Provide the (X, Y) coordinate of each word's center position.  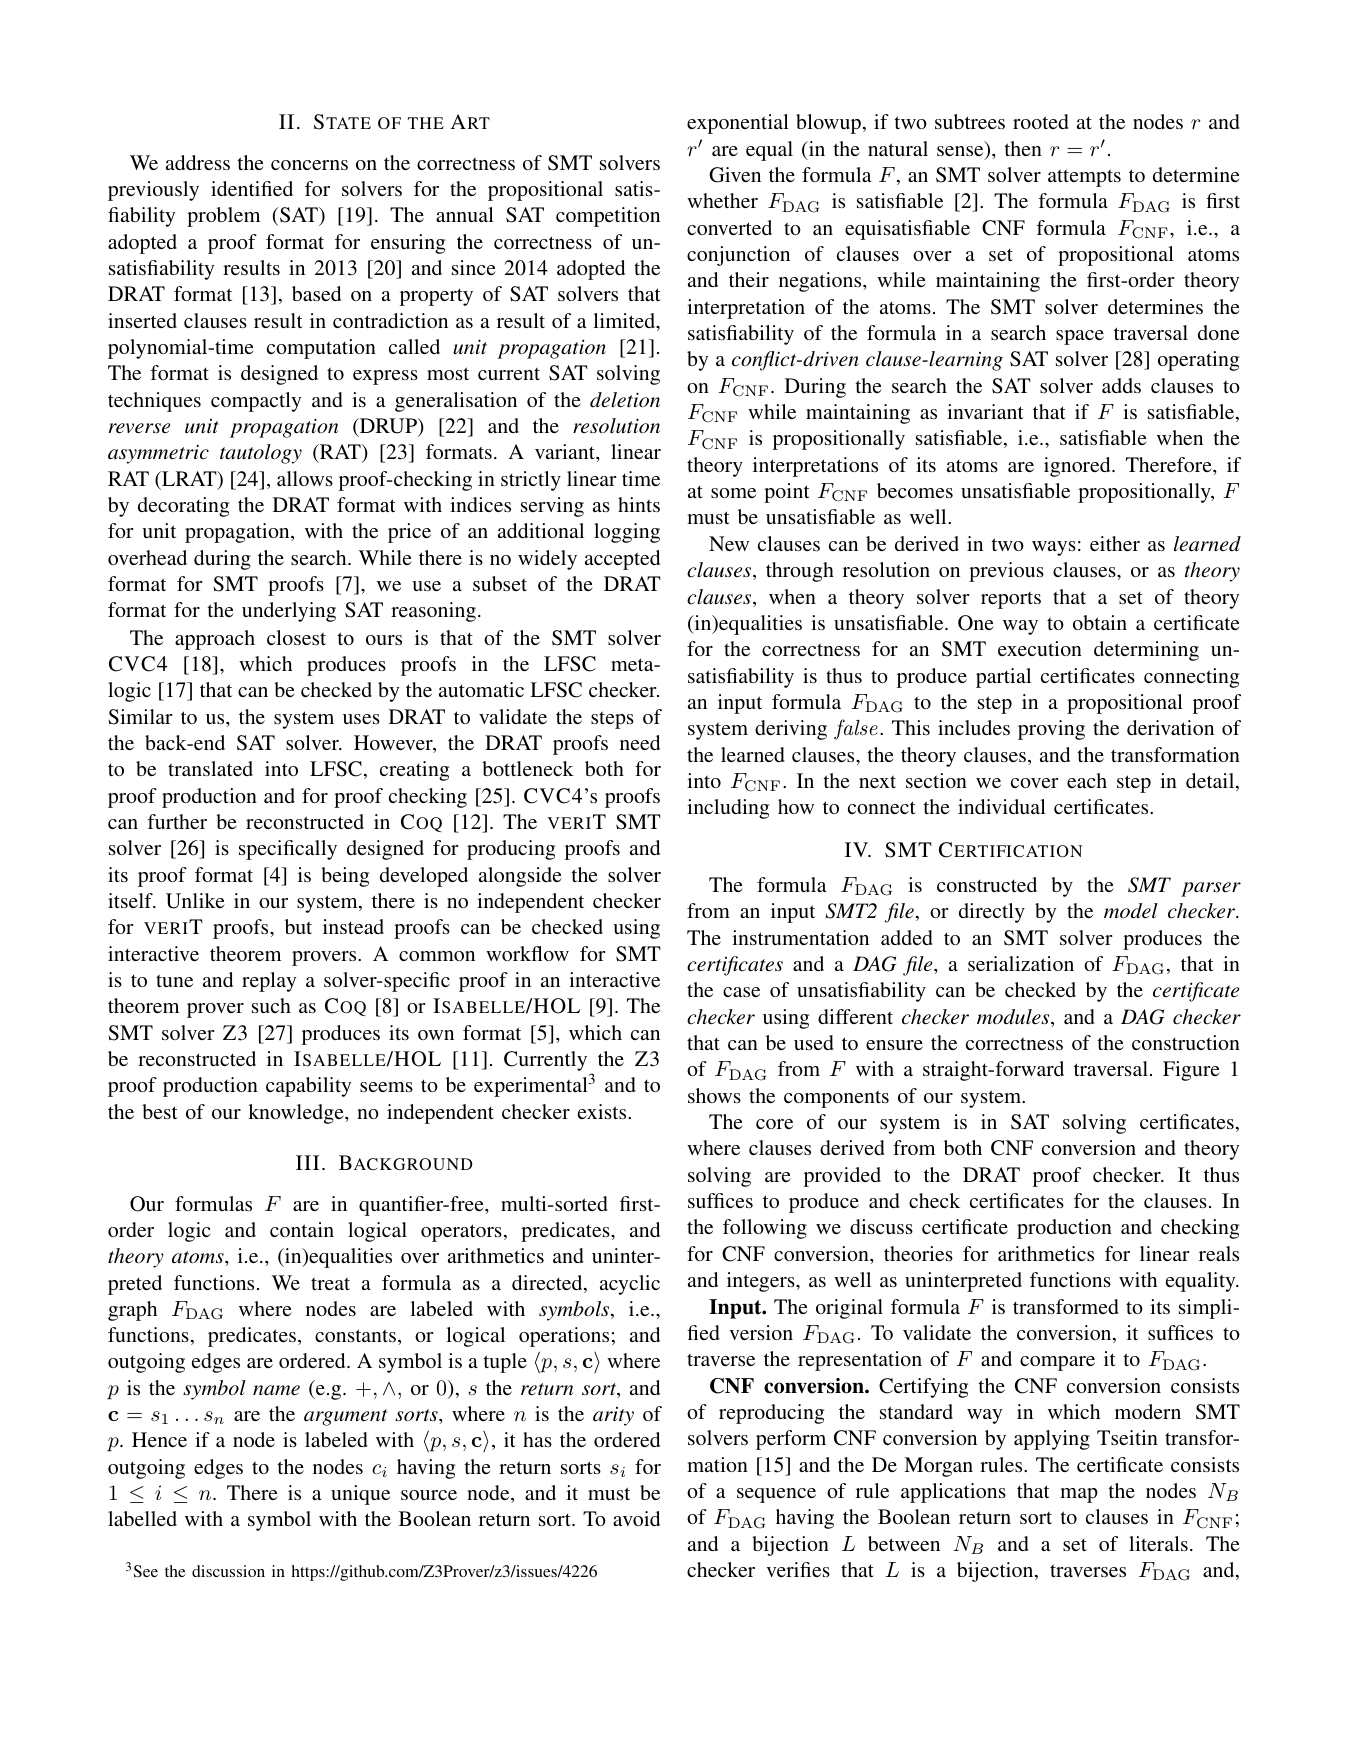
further (177, 821)
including (728, 809)
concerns (309, 165)
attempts (1084, 178)
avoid (636, 1518)
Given (735, 175)
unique (360, 1495)
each (1087, 780)
